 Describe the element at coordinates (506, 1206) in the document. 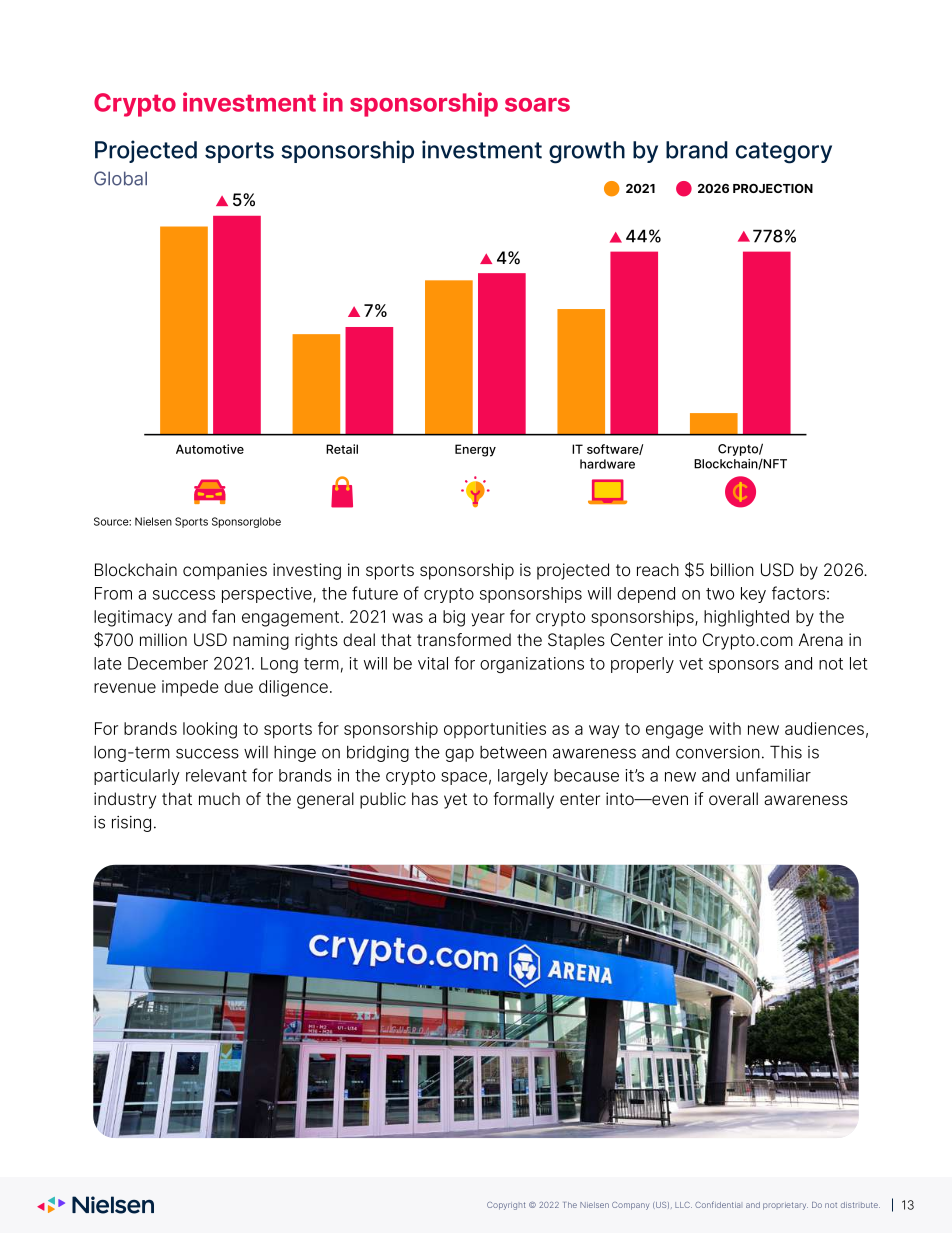

I see `Copyright` at that location.
